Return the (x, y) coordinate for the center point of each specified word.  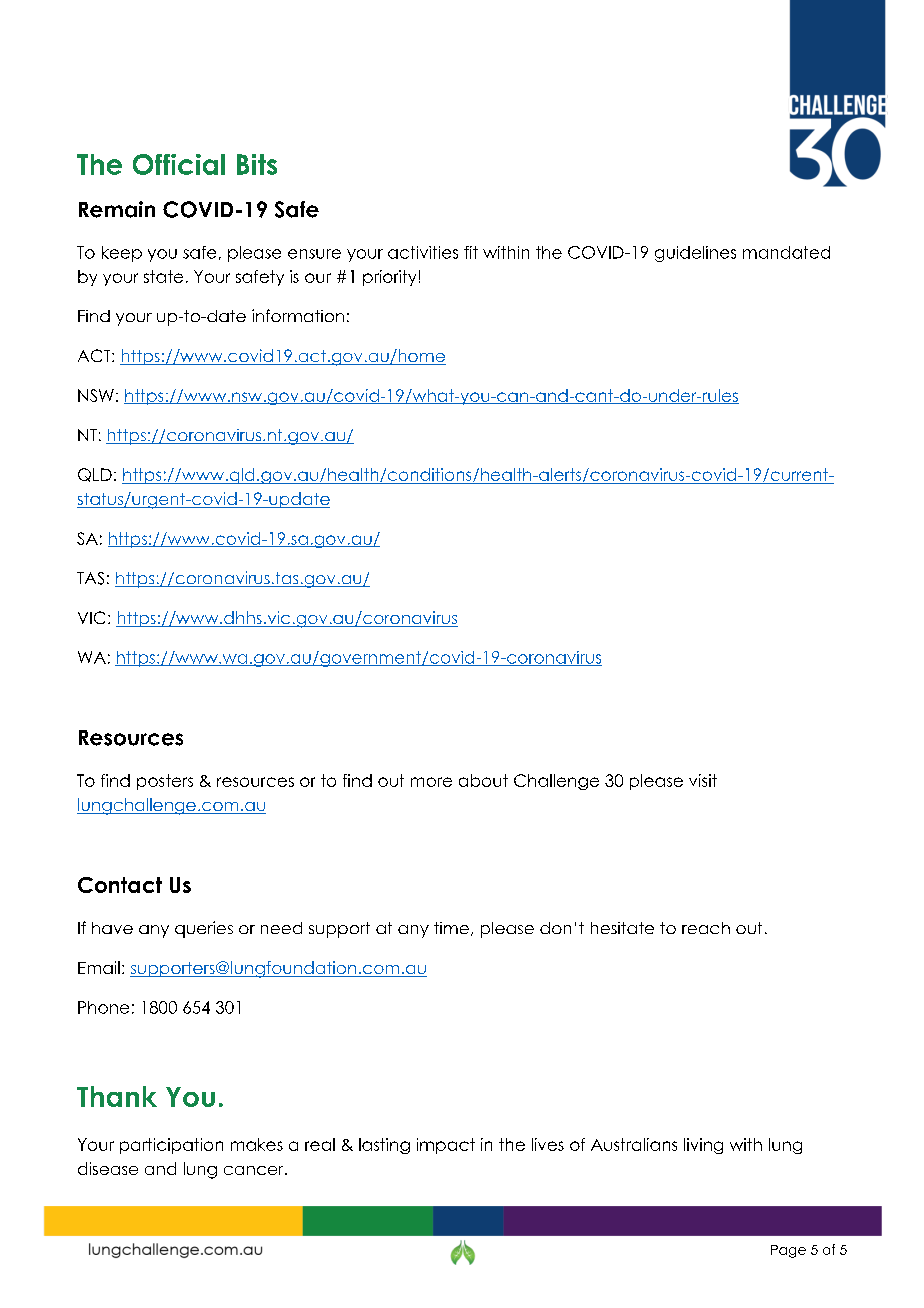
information (298, 315)
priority (389, 278)
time (451, 928)
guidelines (695, 254)
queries (204, 929)
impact (446, 1146)
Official (179, 164)
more (431, 782)
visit (703, 780)
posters (165, 782)
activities (423, 252)
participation (171, 1146)
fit (471, 252)
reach (706, 928)
